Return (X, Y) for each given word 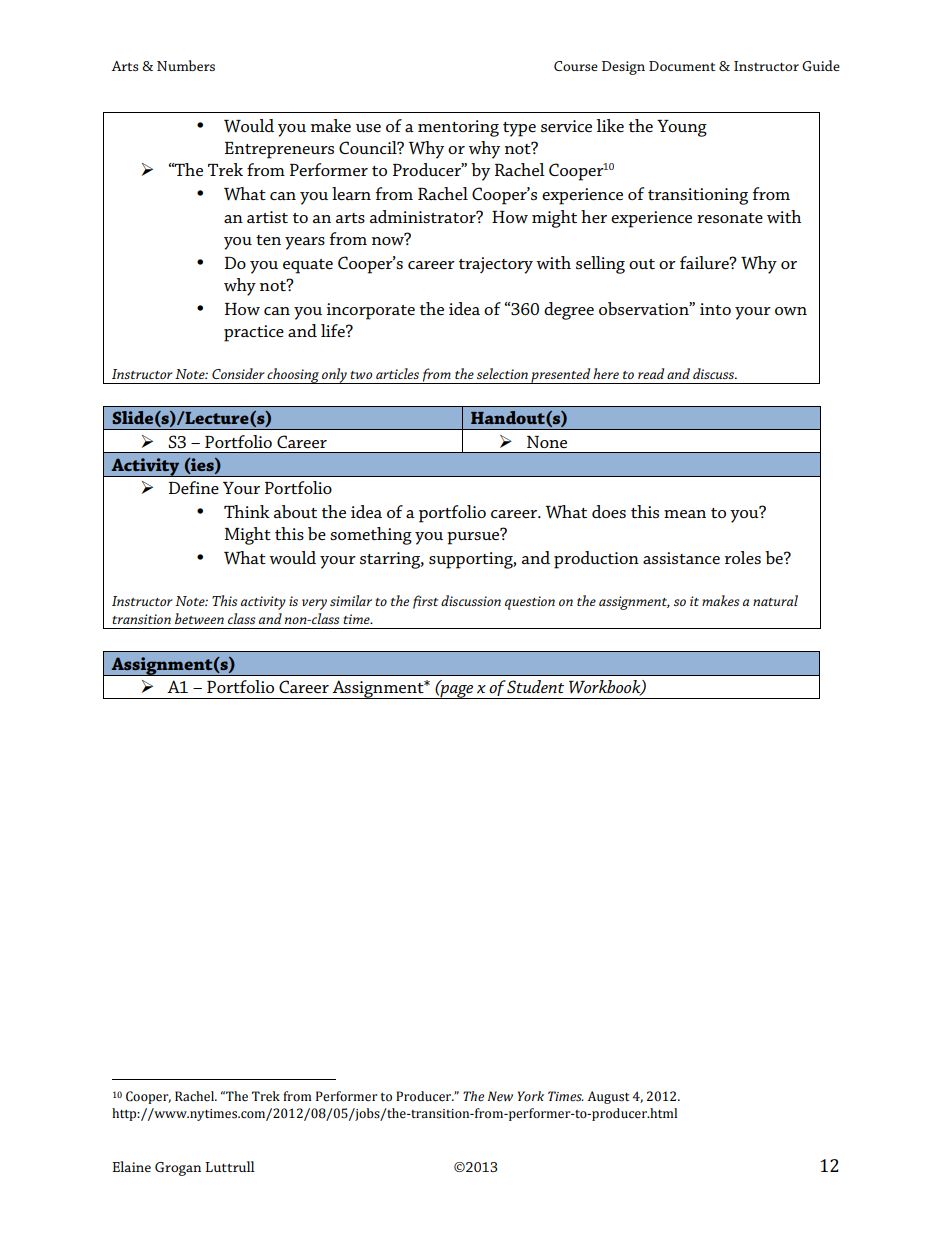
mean (685, 514)
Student (535, 686)
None (547, 442)
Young (682, 128)
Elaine (131, 1166)
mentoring (458, 128)
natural (775, 600)
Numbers (186, 65)
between (199, 618)
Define (194, 487)
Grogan (178, 1169)
